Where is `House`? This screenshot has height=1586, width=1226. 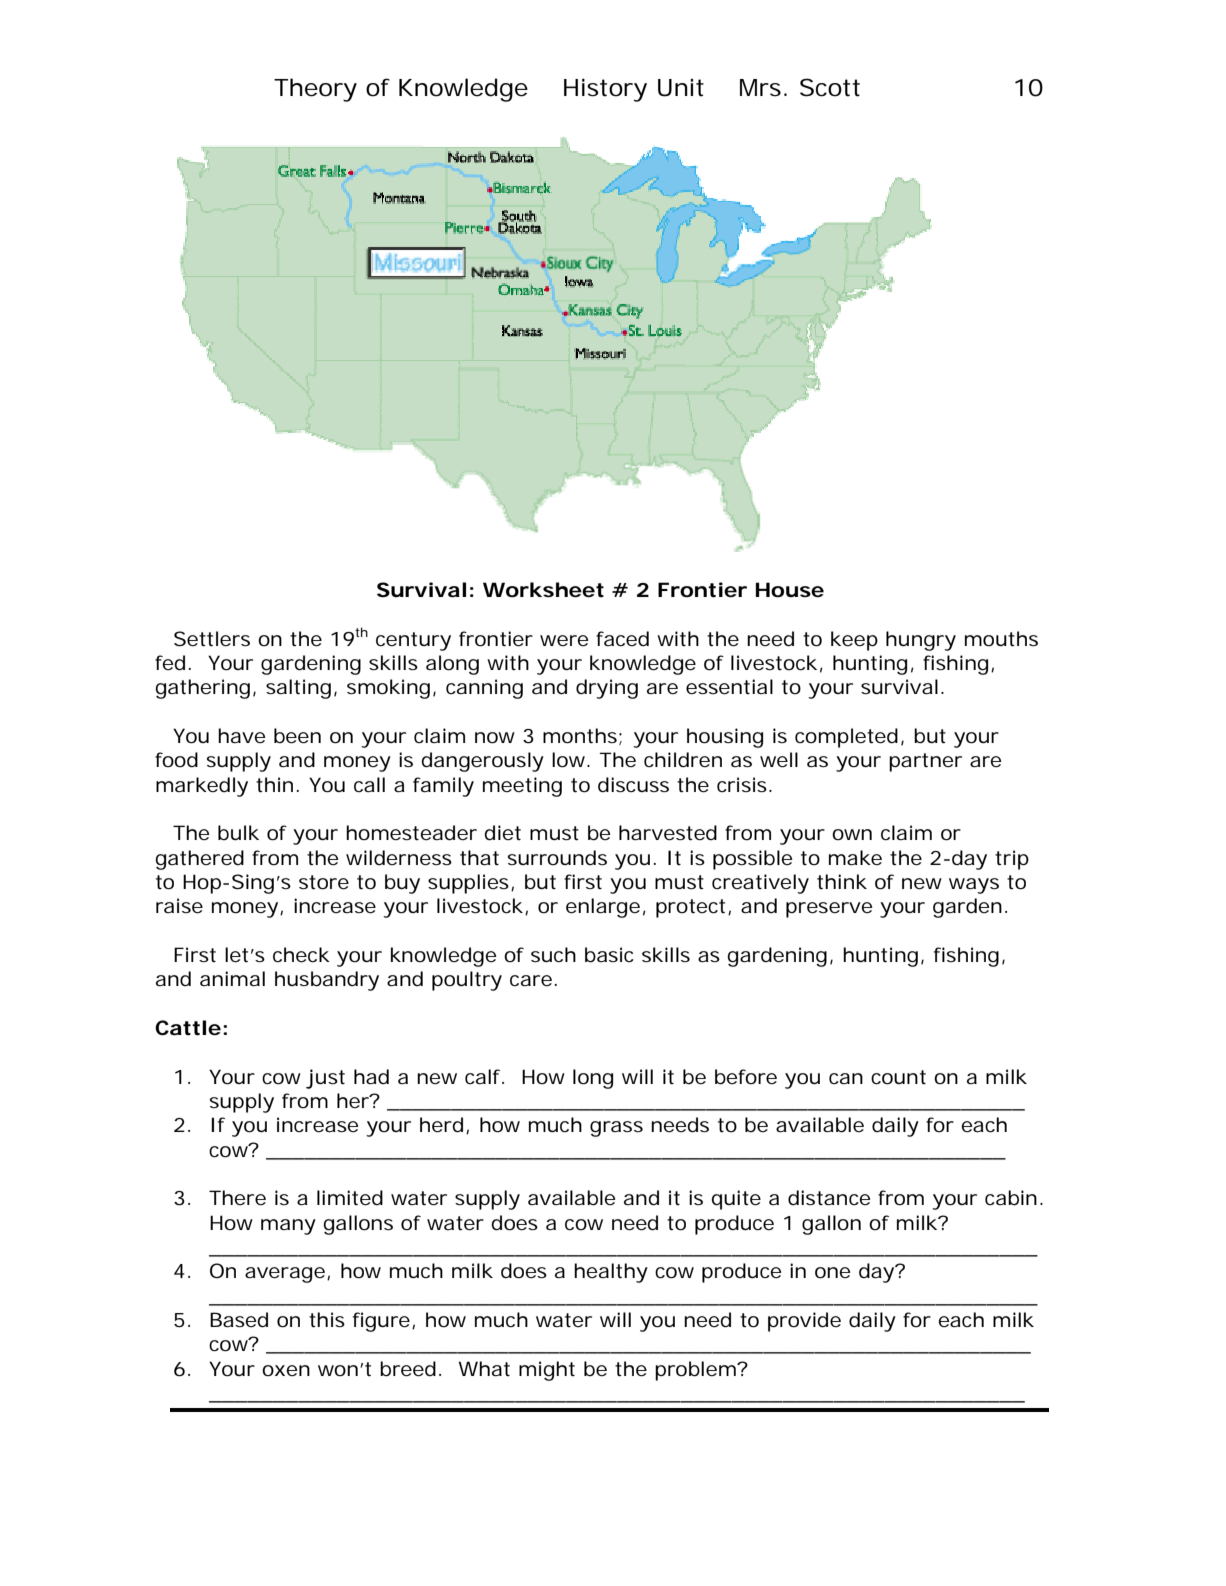 House is located at coordinates (790, 590).
